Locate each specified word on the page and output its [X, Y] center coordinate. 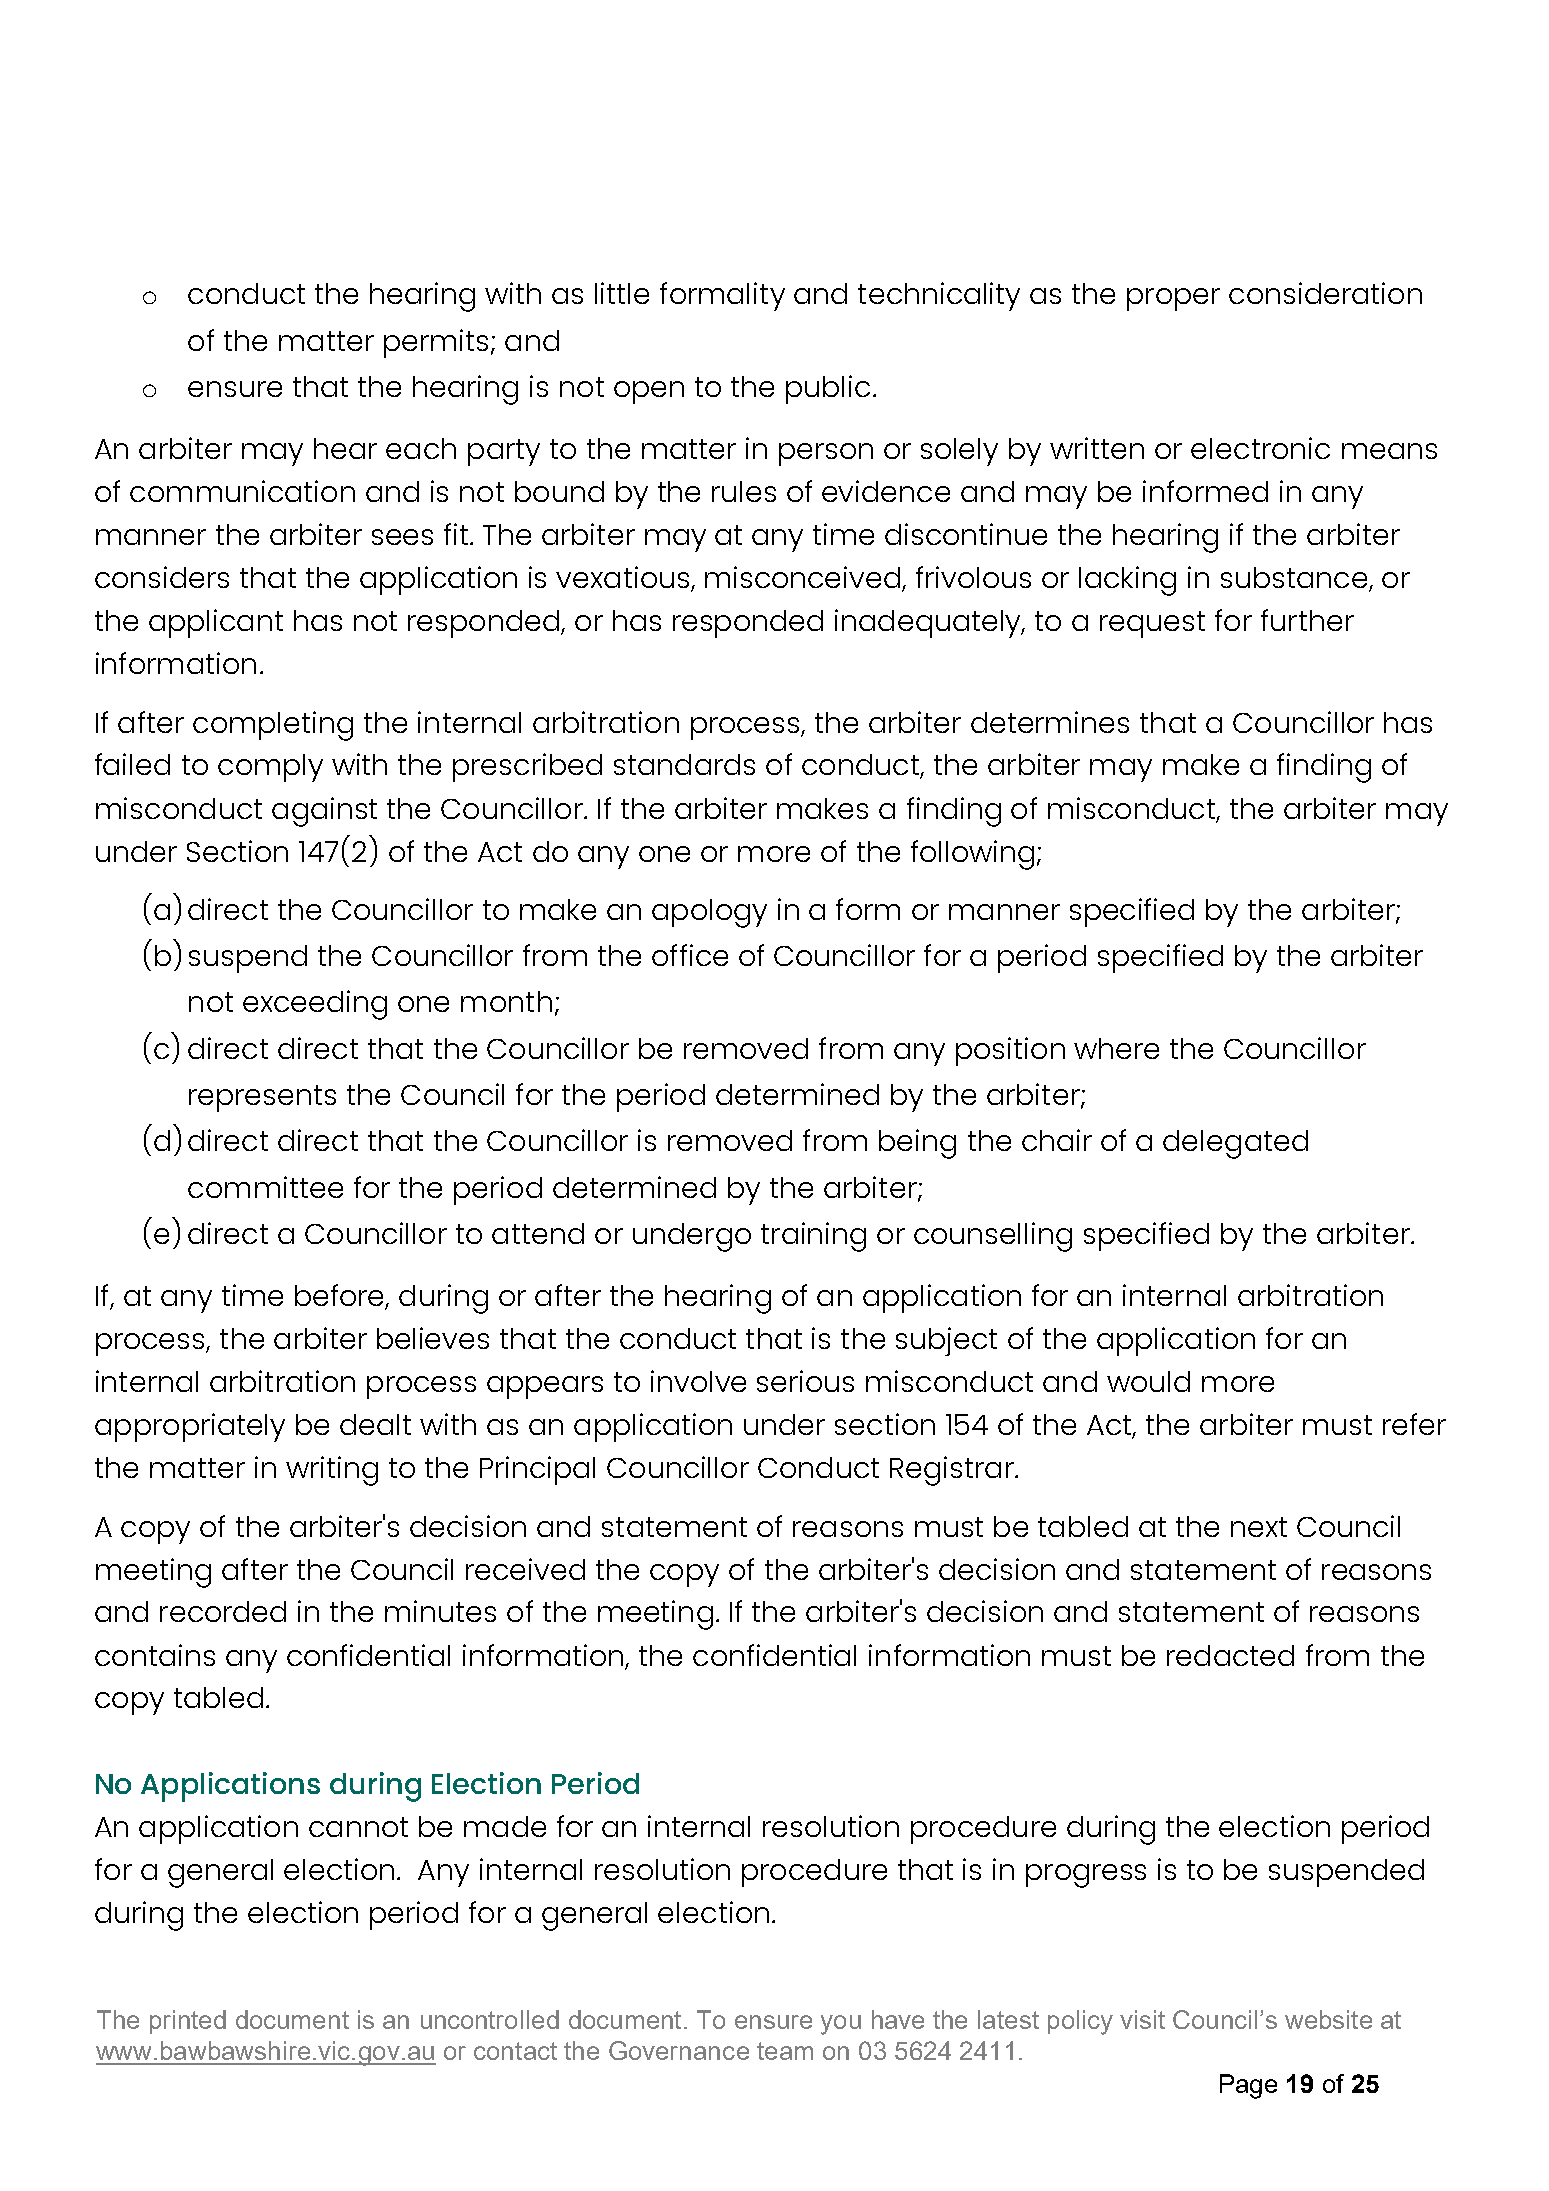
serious [805, 1381]
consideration [1325, 293]
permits [436, 343]
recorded [223, 1611]
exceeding [315, 1005]
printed [188, 2022]
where [1116, 1048]
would [1148, 1381]
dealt [375, 1424]
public [828, 389]
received [525, 1569]
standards [684, 764]
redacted [1230, 1655]
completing [273, 726]
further [1307, 620]
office [690, 955]
